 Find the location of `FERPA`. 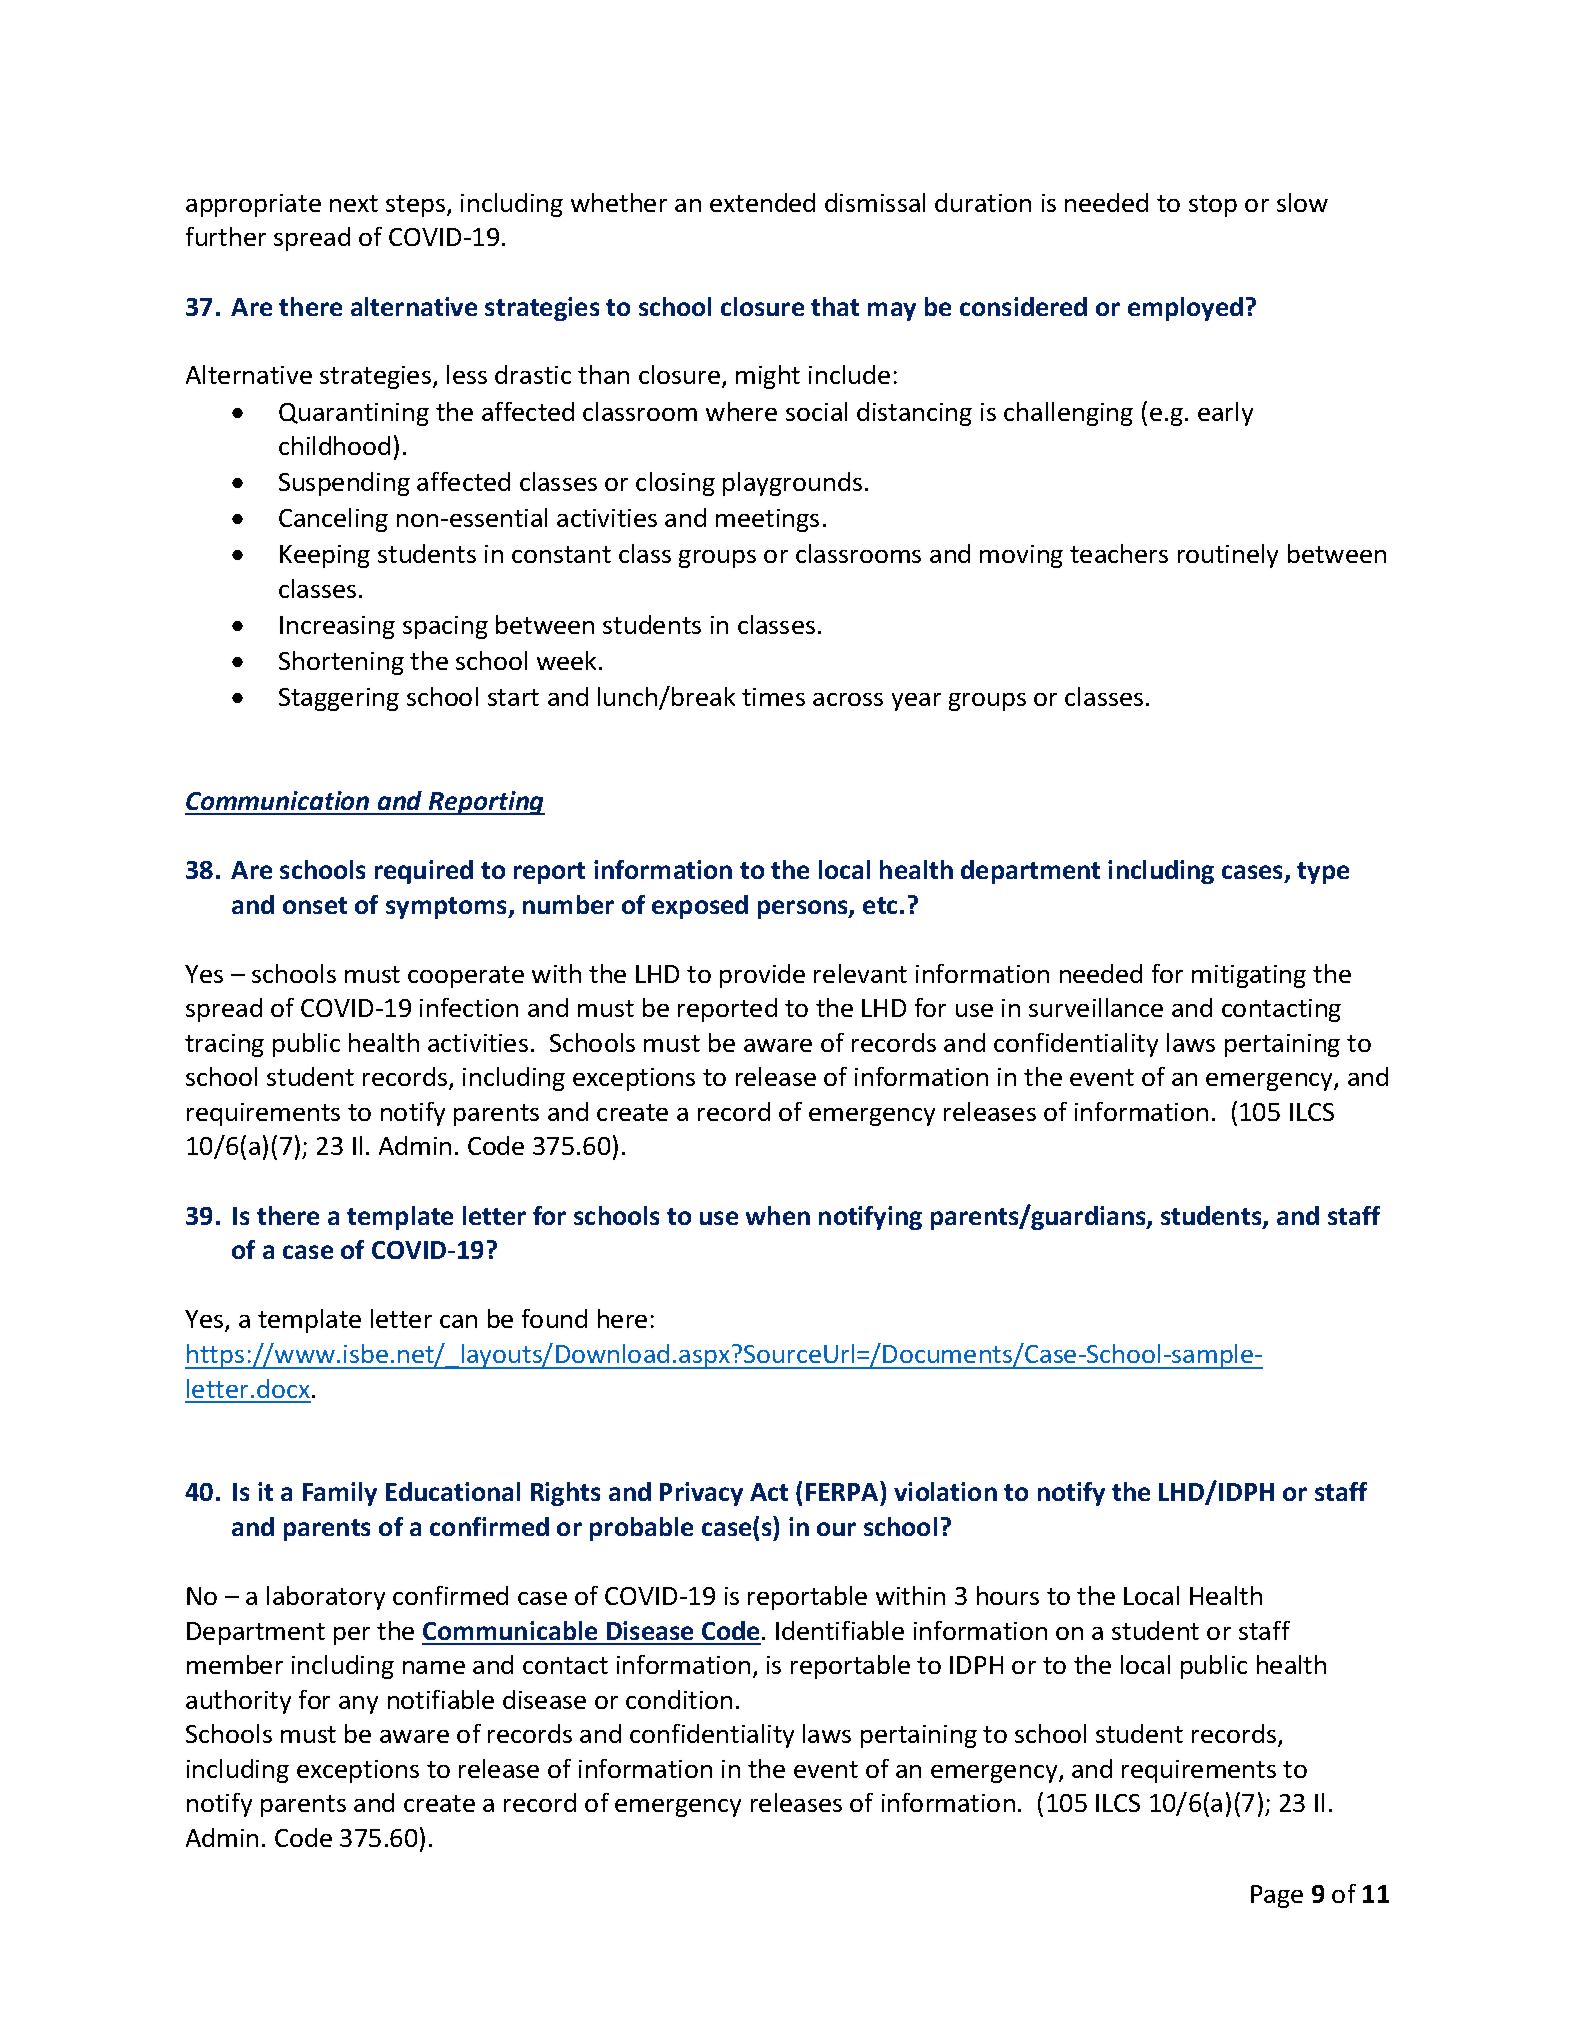

FERPA is located at coordinates (843, 1491).
